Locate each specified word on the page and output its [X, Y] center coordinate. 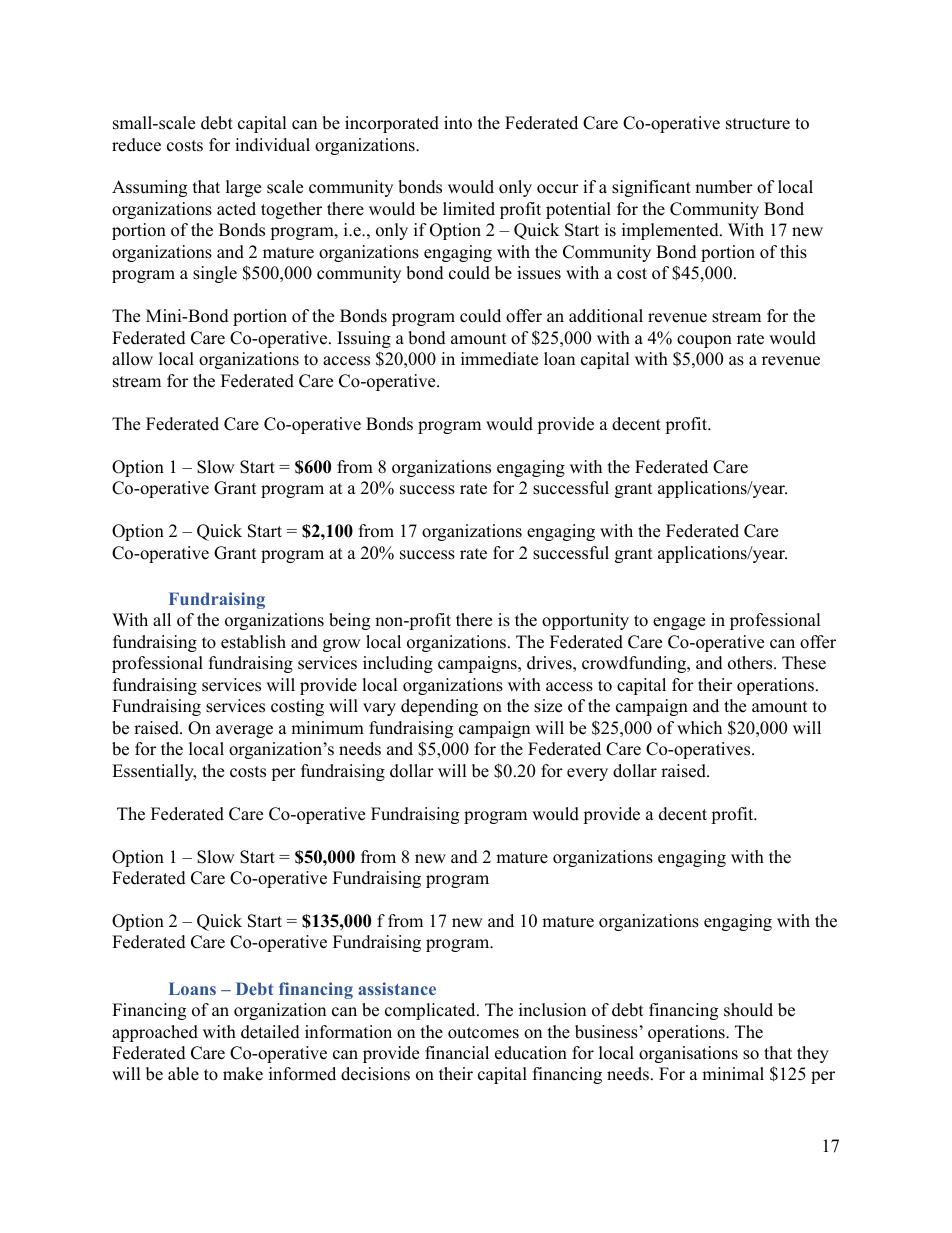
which [699, 728]
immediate [499, 359]
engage [679, 623]
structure [758, 124]
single [215, 274]
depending [439, 707]
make [243, 1074]
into [458, 123]
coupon [704, 341]
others [750, 663]
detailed [270, 1032]
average [244, 731]
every [587, 774]
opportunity [585, 621]
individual [272, 145]
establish [253, 642]
